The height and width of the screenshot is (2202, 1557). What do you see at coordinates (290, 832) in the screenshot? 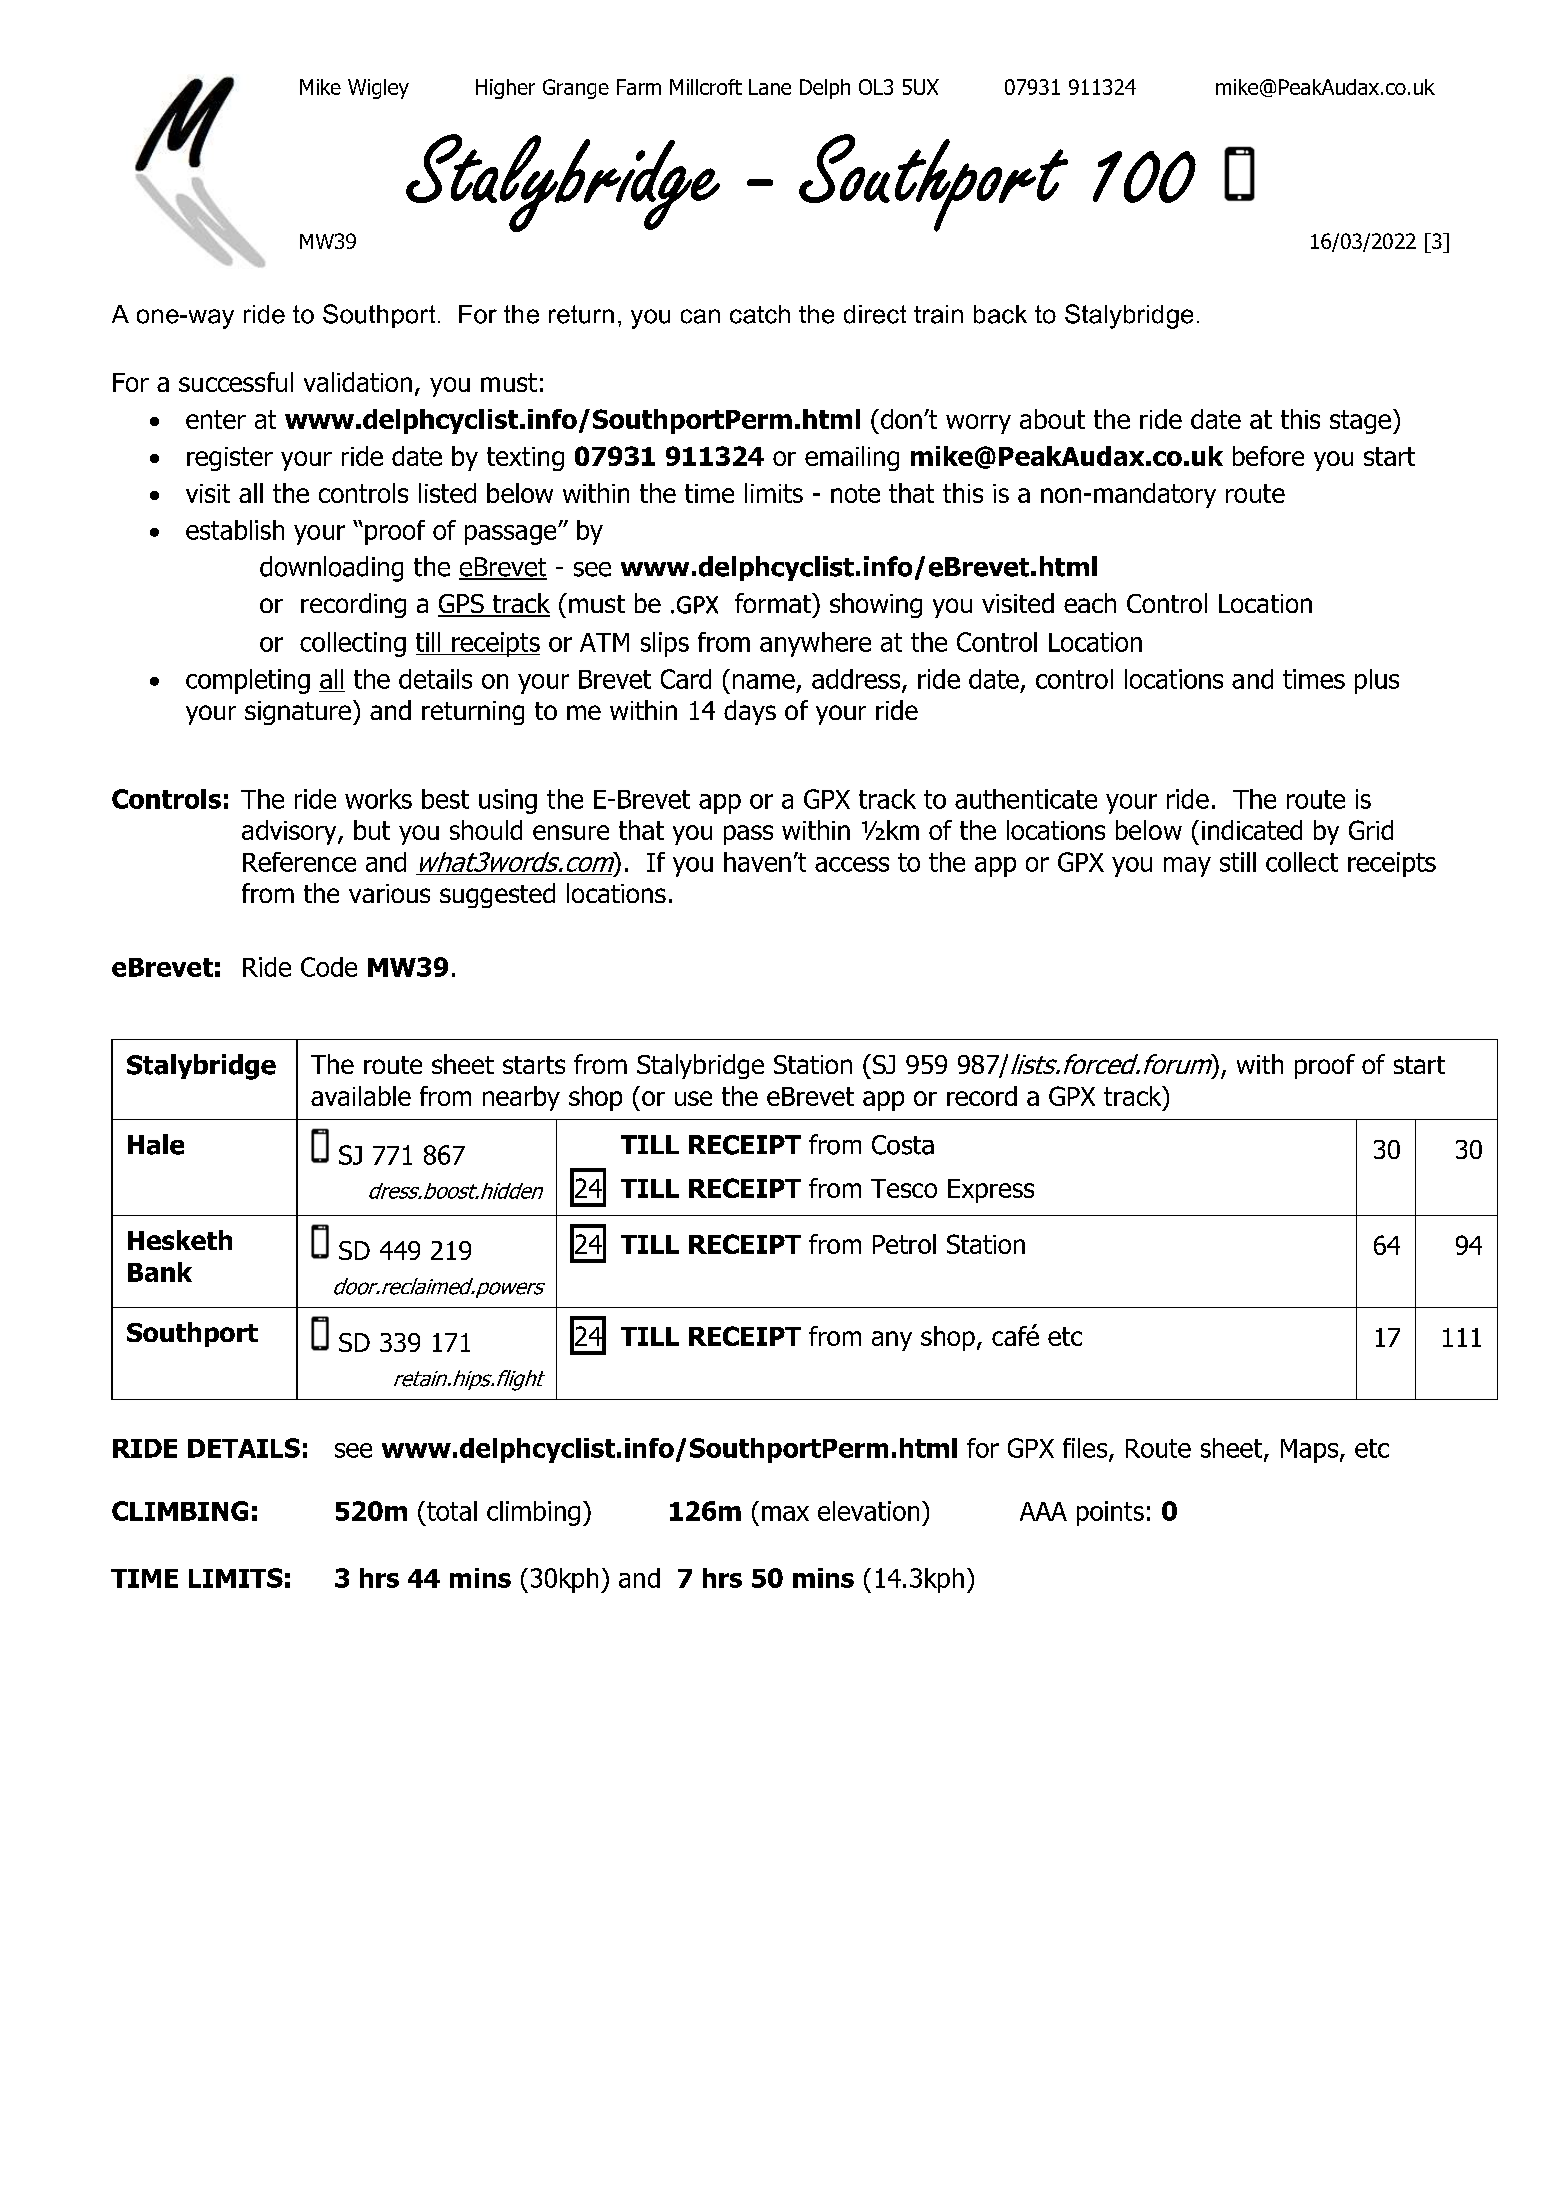
I see `advisory` at bounding box center [290, 832].
